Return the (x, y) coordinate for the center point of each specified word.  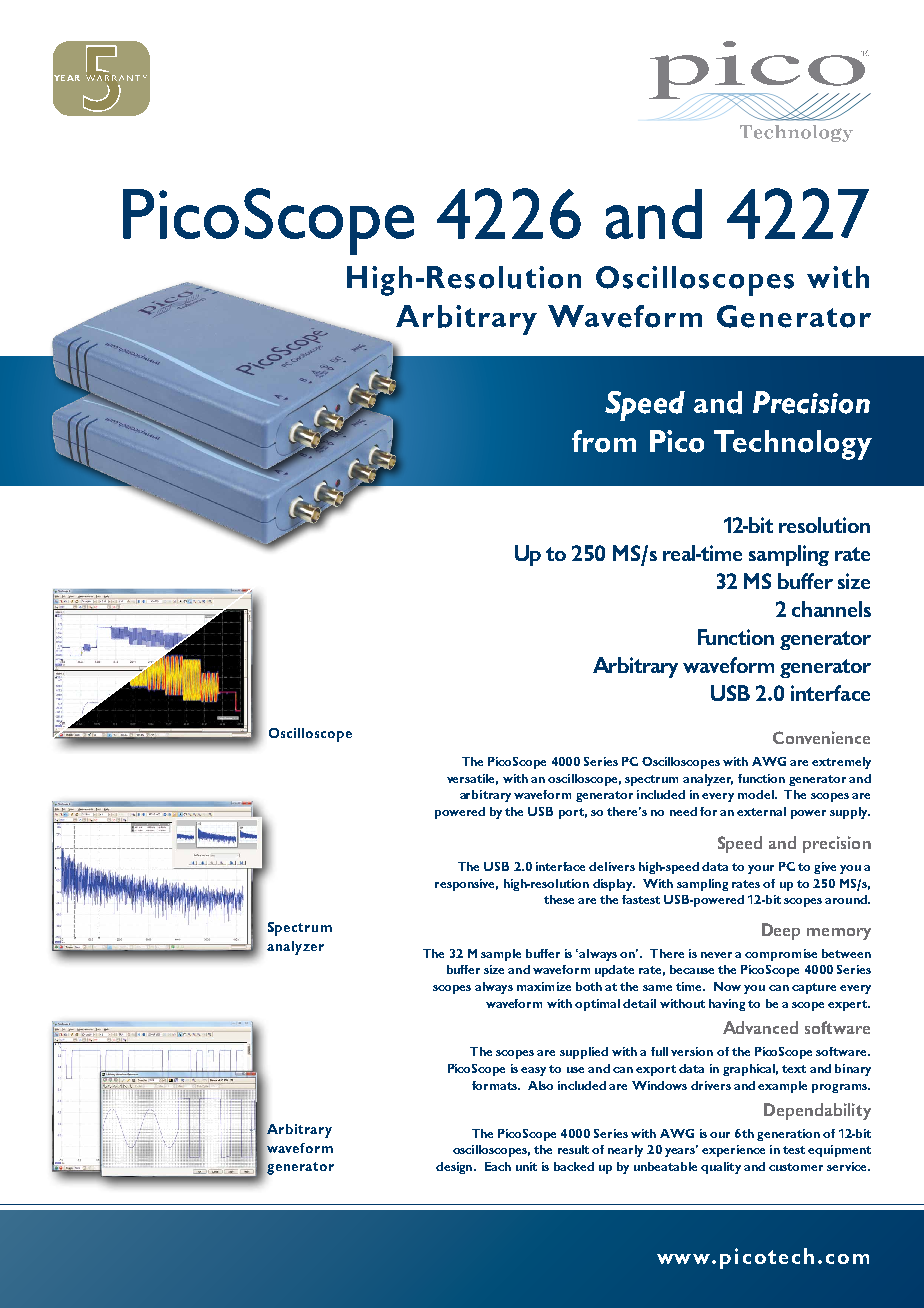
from (604, 441)
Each (498, 1166)
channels (831, 609)
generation (788, 1135)
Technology (793, 445)
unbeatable (665, 1166)
